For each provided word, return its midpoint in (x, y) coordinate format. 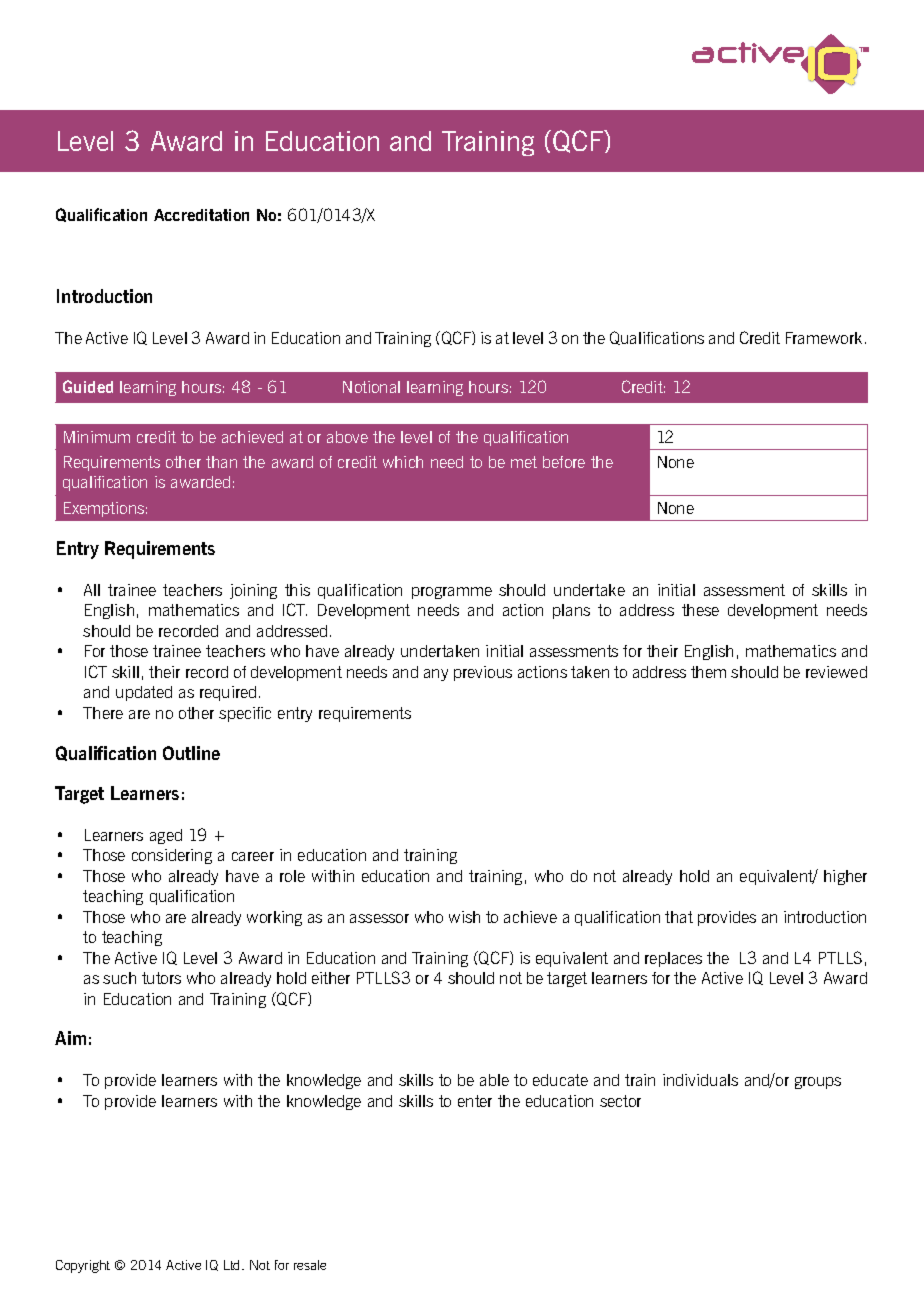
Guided (88, 386)
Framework (824, 338)
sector (620, 1101)
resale (310, 1265)
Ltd (233, 1265)
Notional (371, 387)
